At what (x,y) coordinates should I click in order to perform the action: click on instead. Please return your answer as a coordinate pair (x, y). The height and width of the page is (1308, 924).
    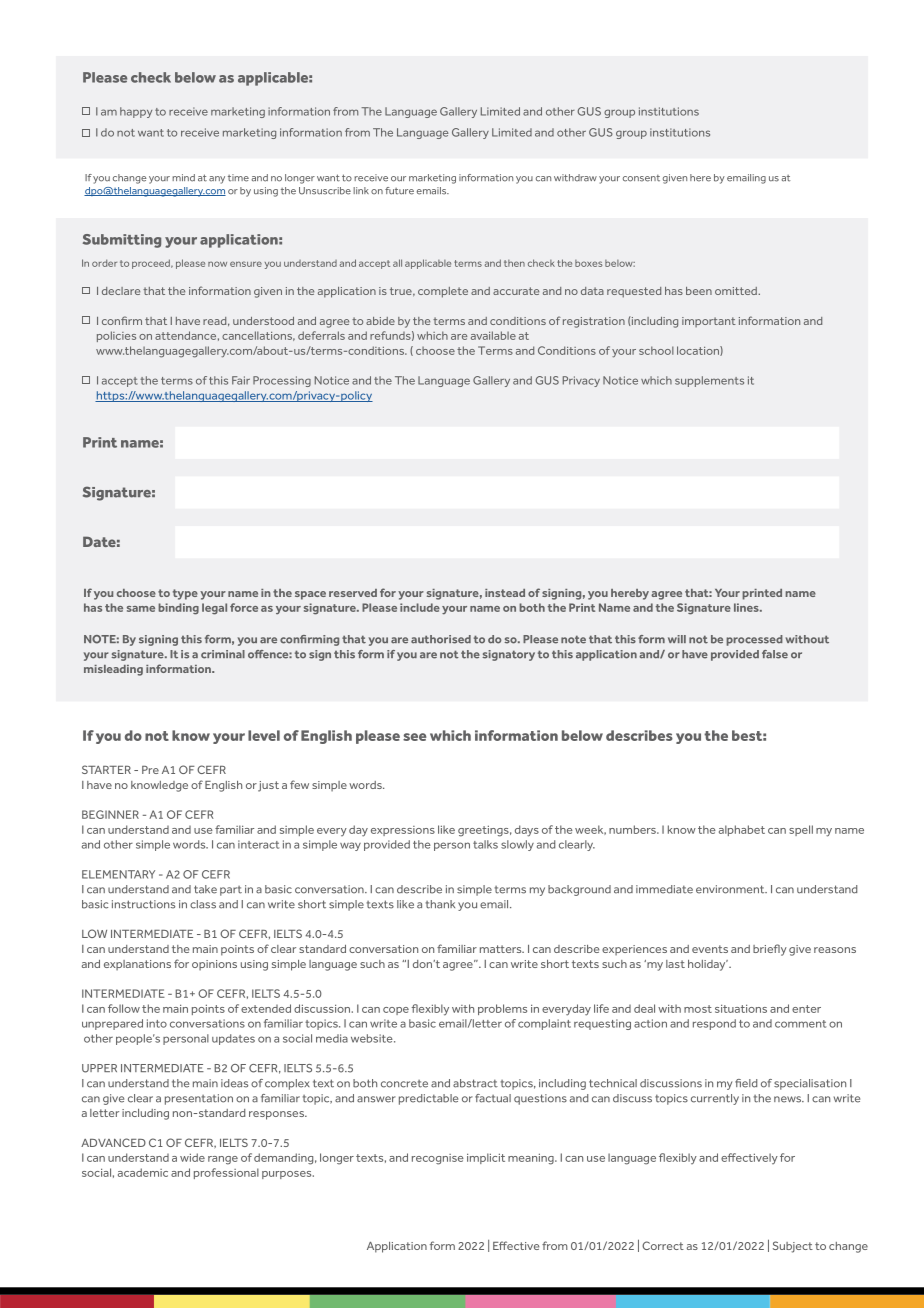
    Looking at the image, I should click on (505, 593).
